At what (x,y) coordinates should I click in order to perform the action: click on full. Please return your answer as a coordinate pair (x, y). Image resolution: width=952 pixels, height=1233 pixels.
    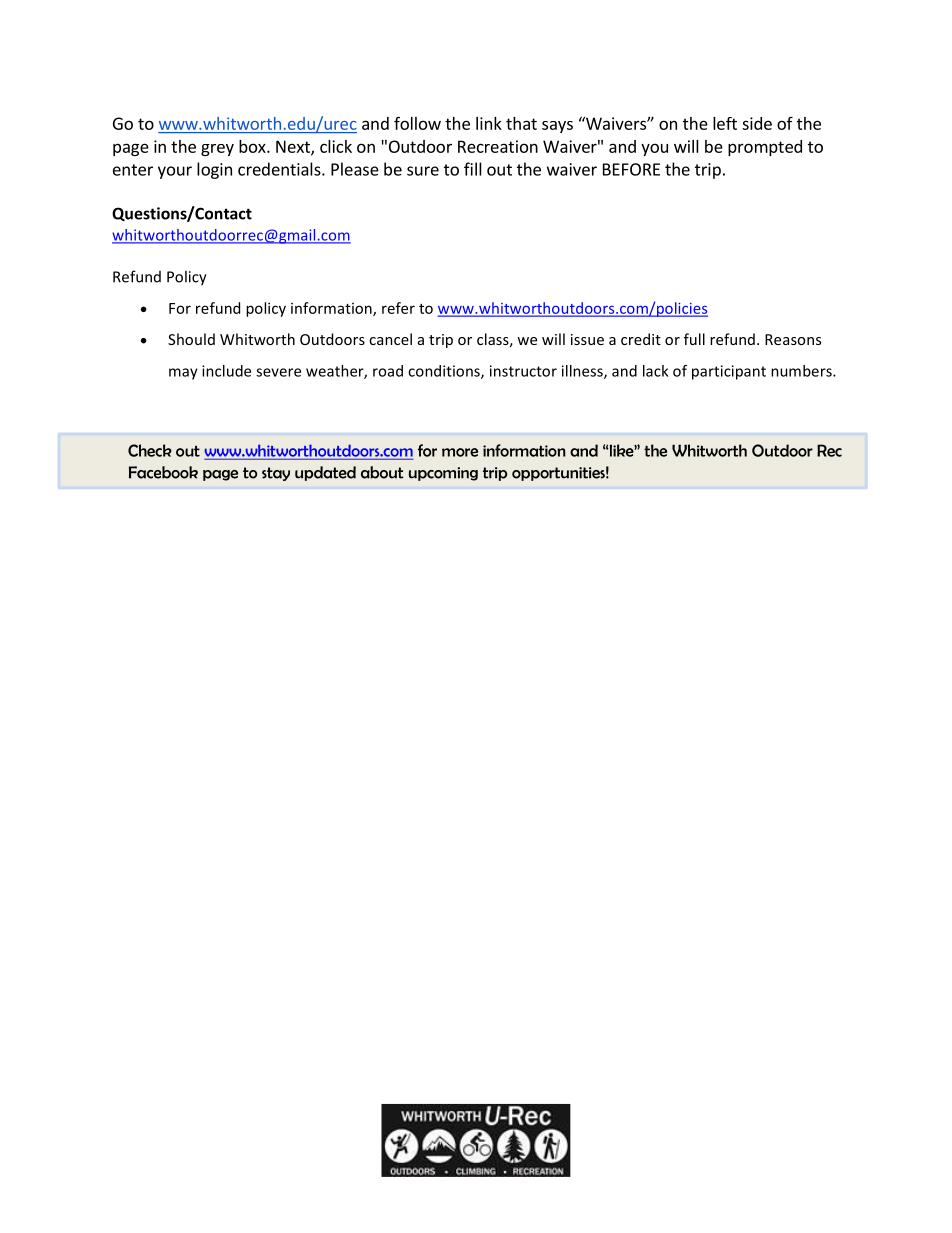
    Looking at the image, I should click on (694, 339).
